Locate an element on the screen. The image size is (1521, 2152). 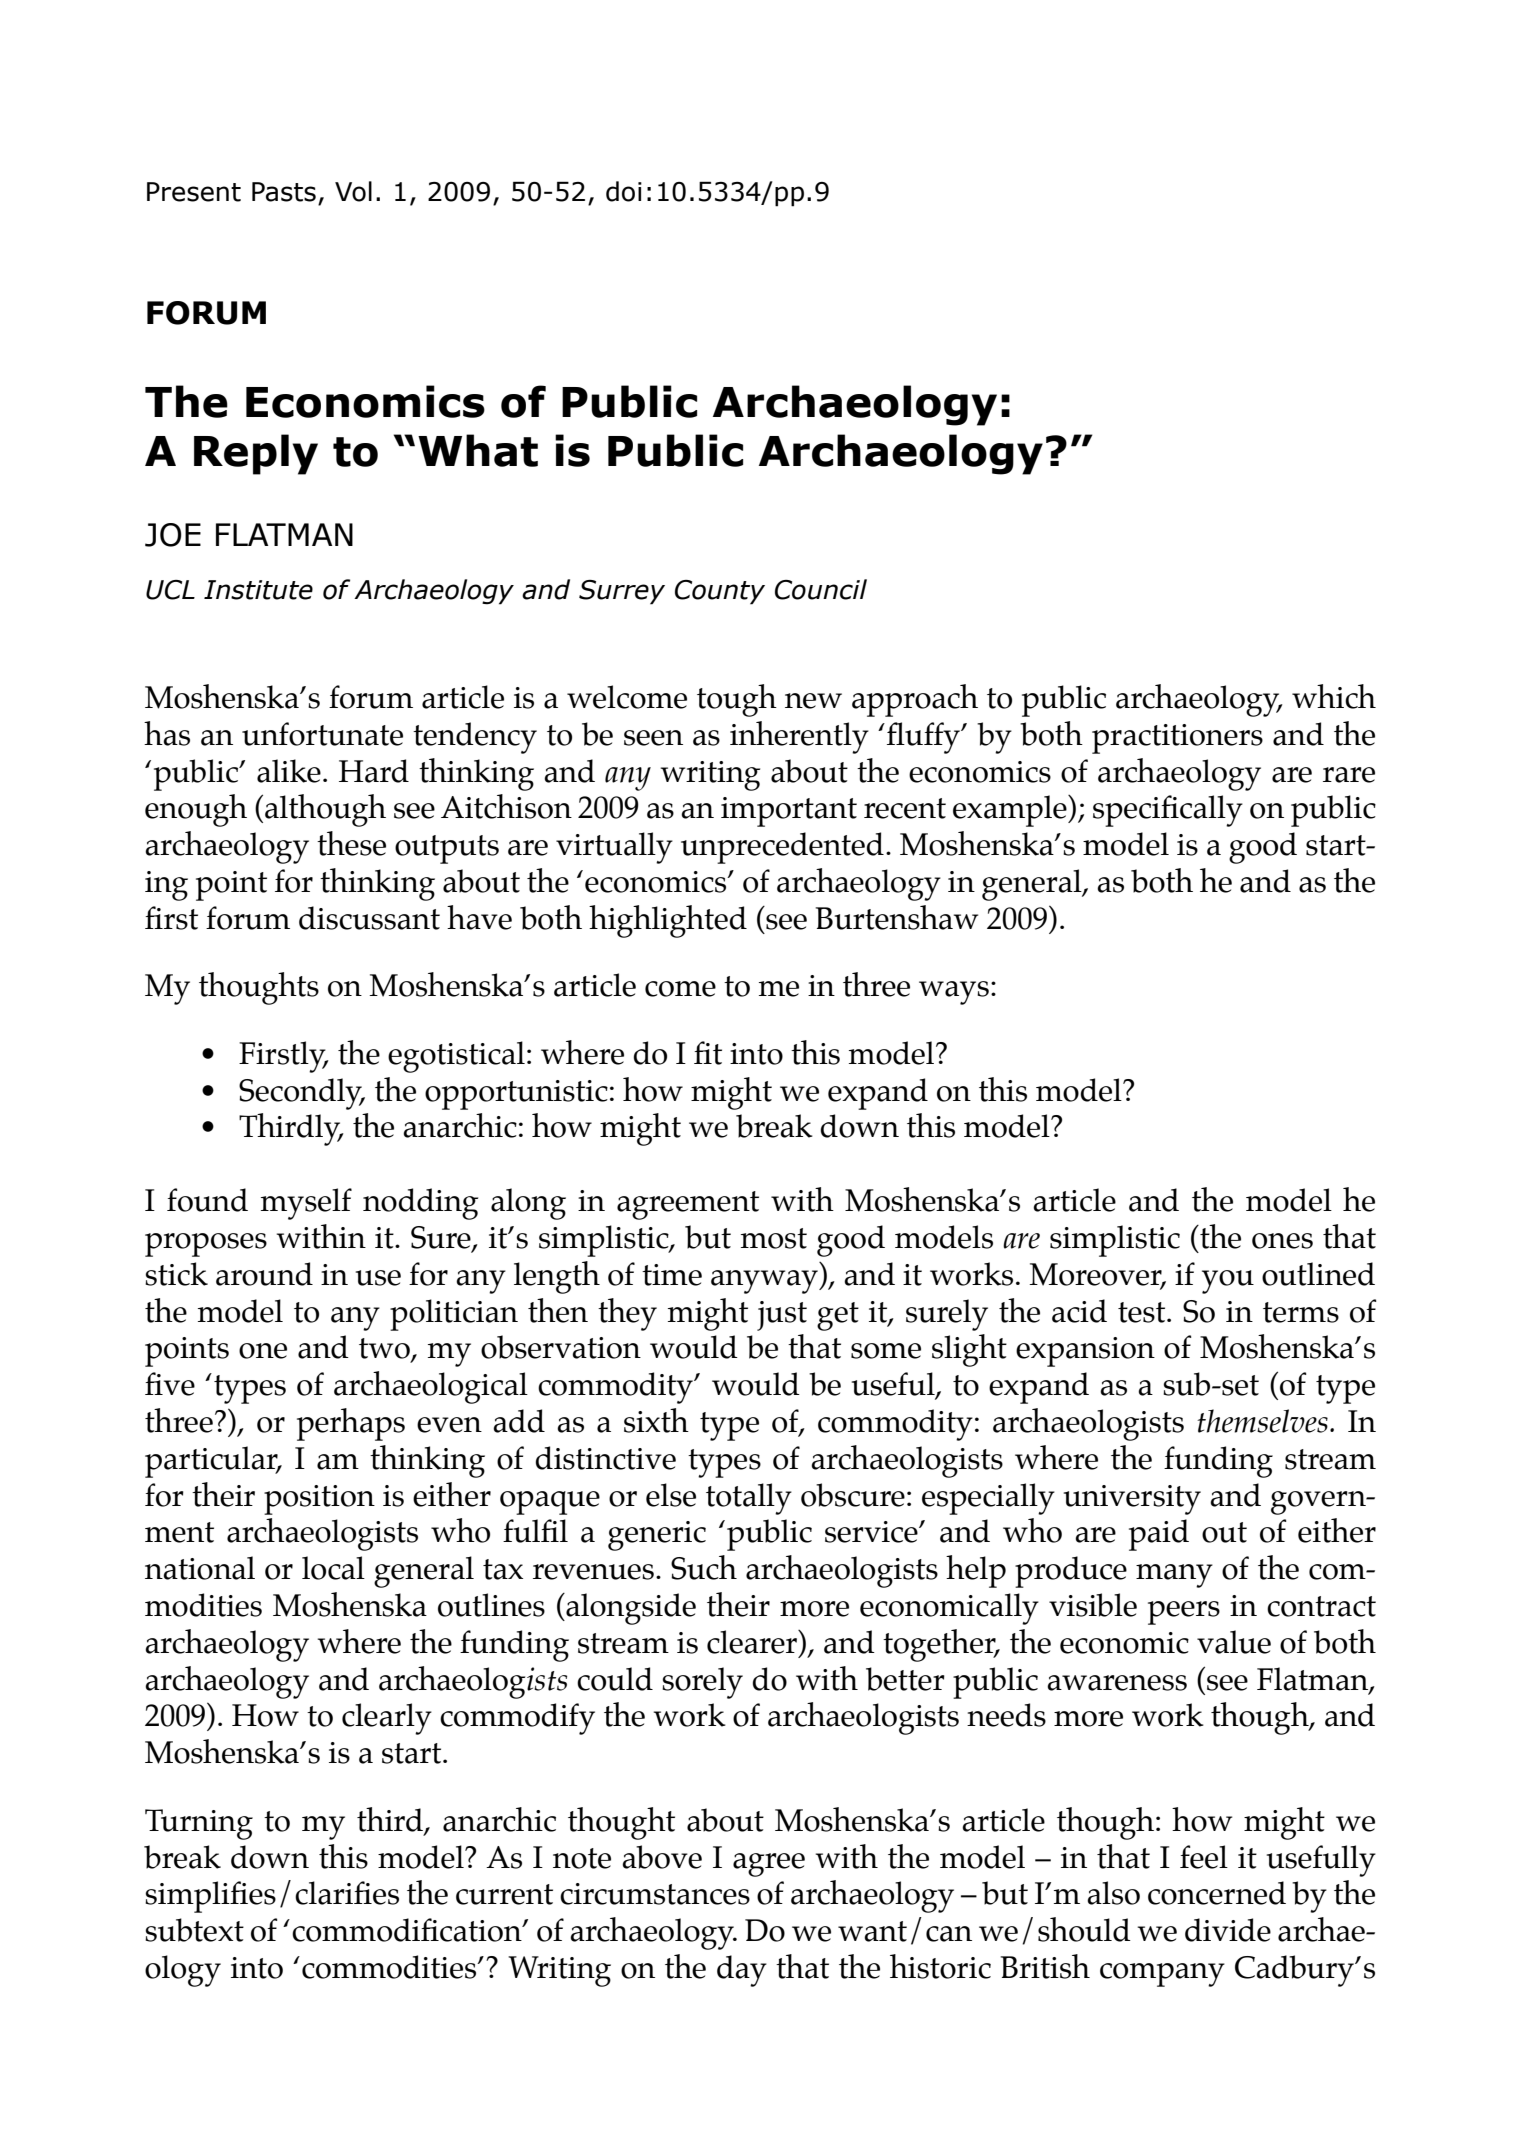
totally is located at coordinates (749, 1499).
